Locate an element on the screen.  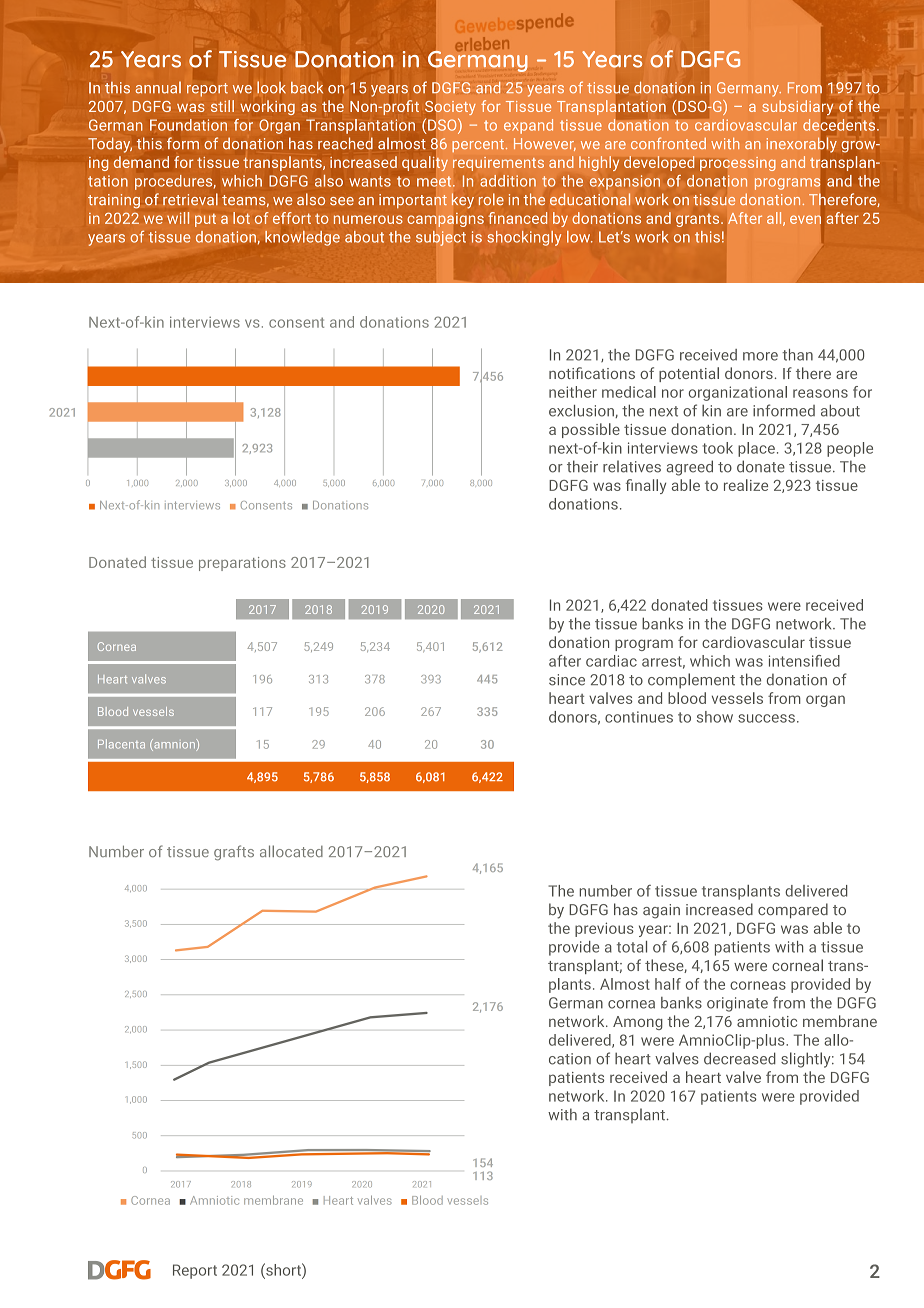
grafts is located at coordinates (234, 853).
